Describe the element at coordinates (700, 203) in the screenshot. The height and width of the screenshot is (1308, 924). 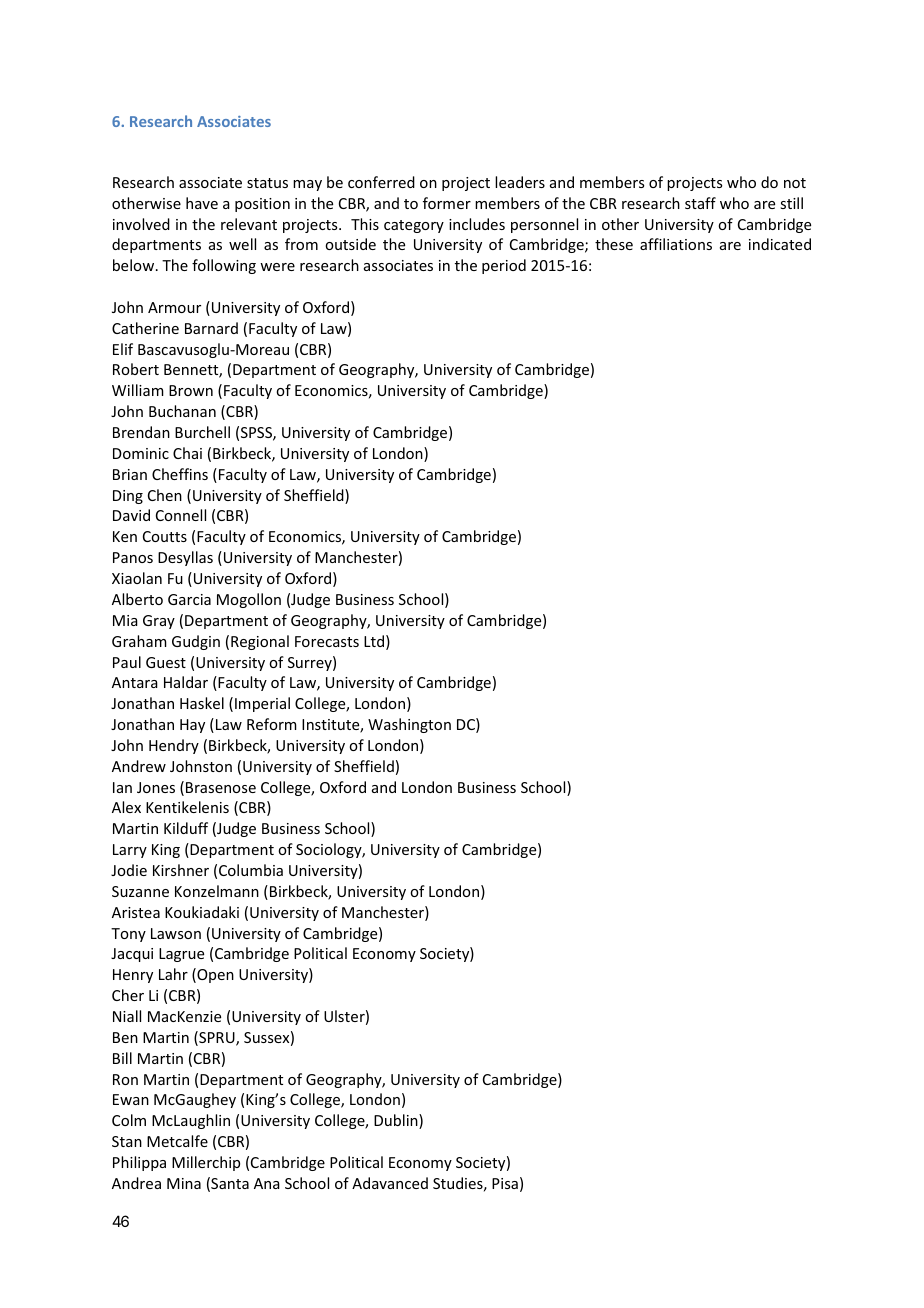
I see `staff` at that location.
